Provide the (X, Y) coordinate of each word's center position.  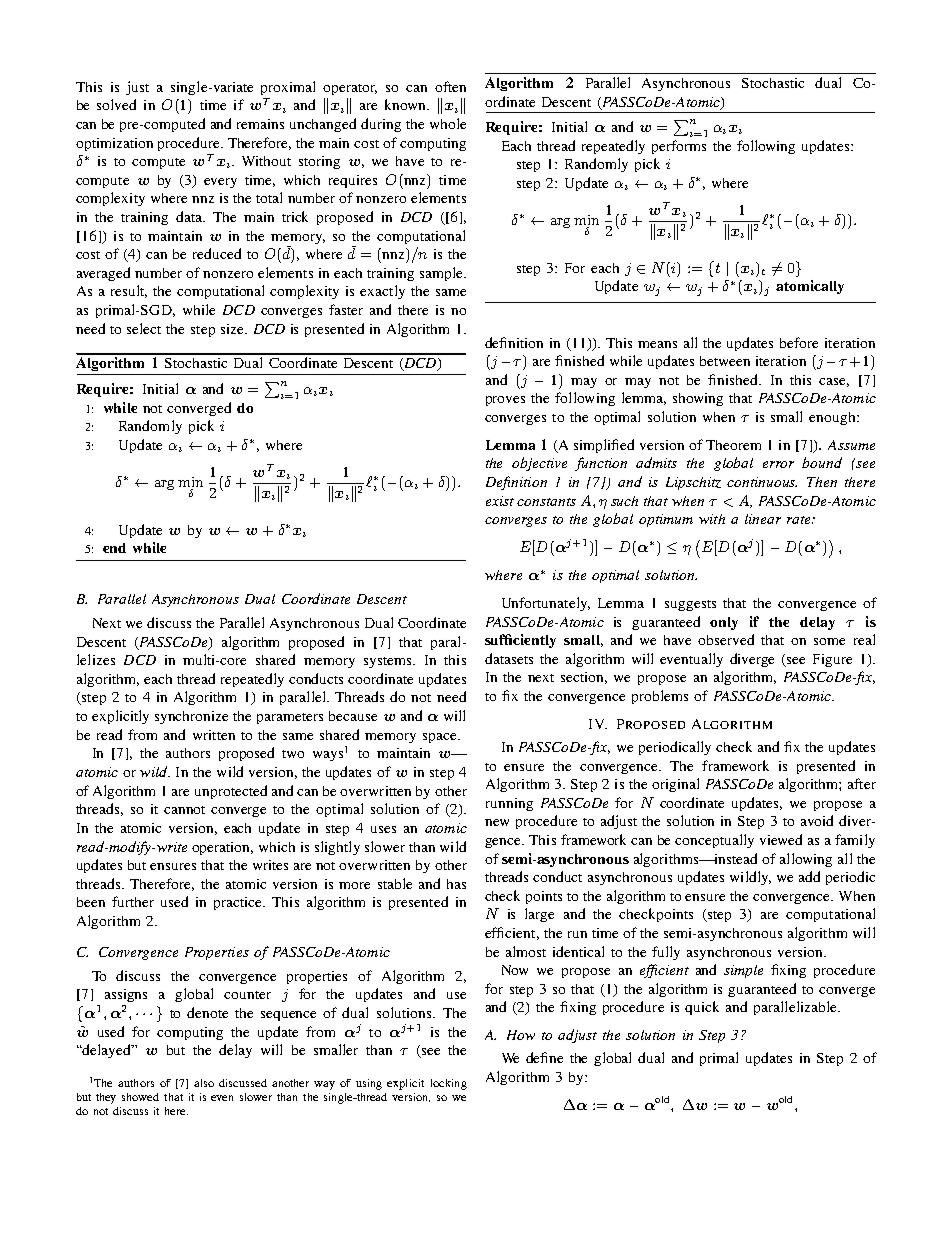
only (724, 623)
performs (679, 147)
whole (448, 123)
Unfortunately (546, 604)
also (204, 1083)
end (114, 548)
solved (116, 104)
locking (449, 1084)
